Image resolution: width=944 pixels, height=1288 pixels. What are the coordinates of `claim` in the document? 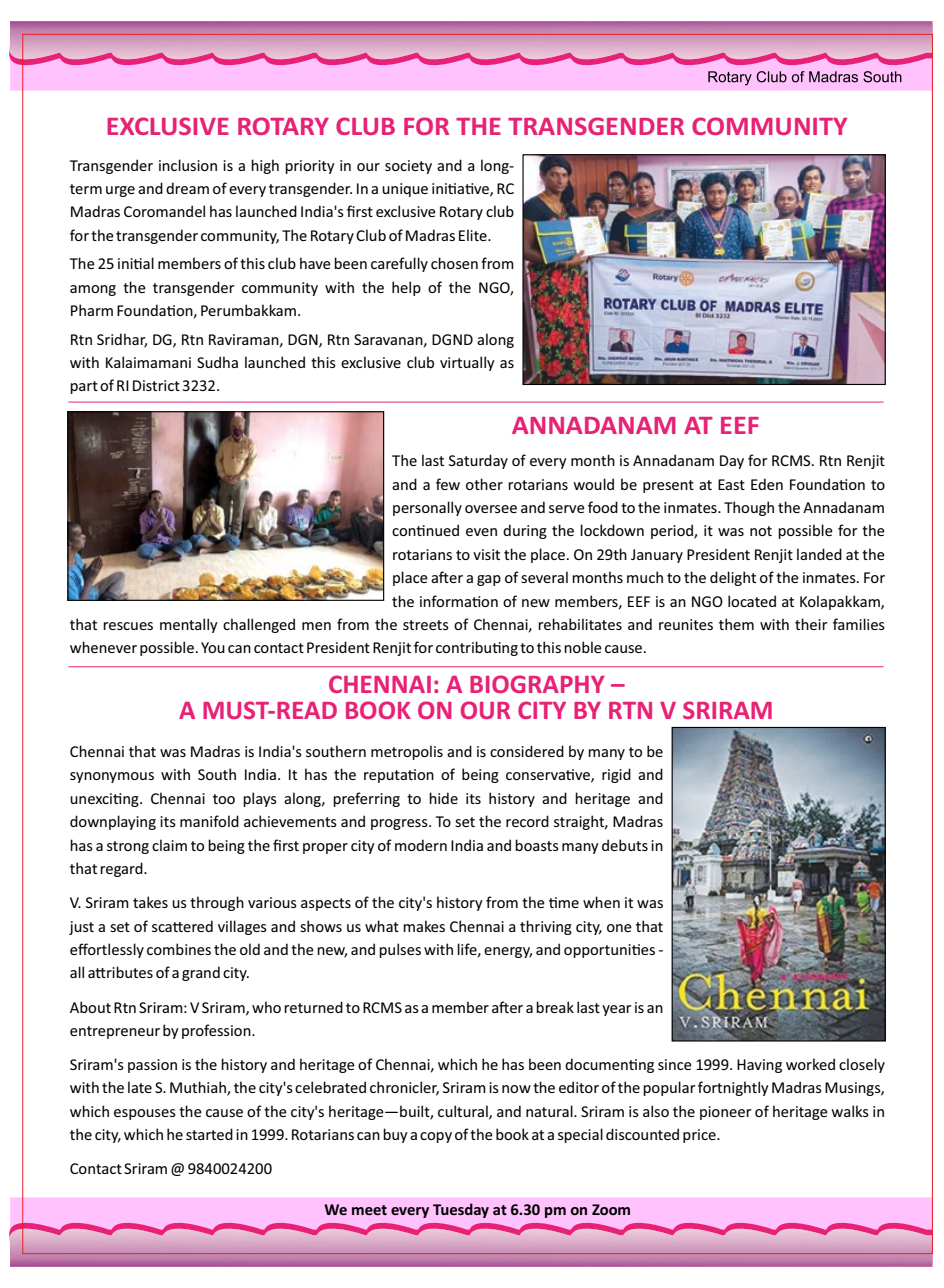 It's located at (169, 845).
